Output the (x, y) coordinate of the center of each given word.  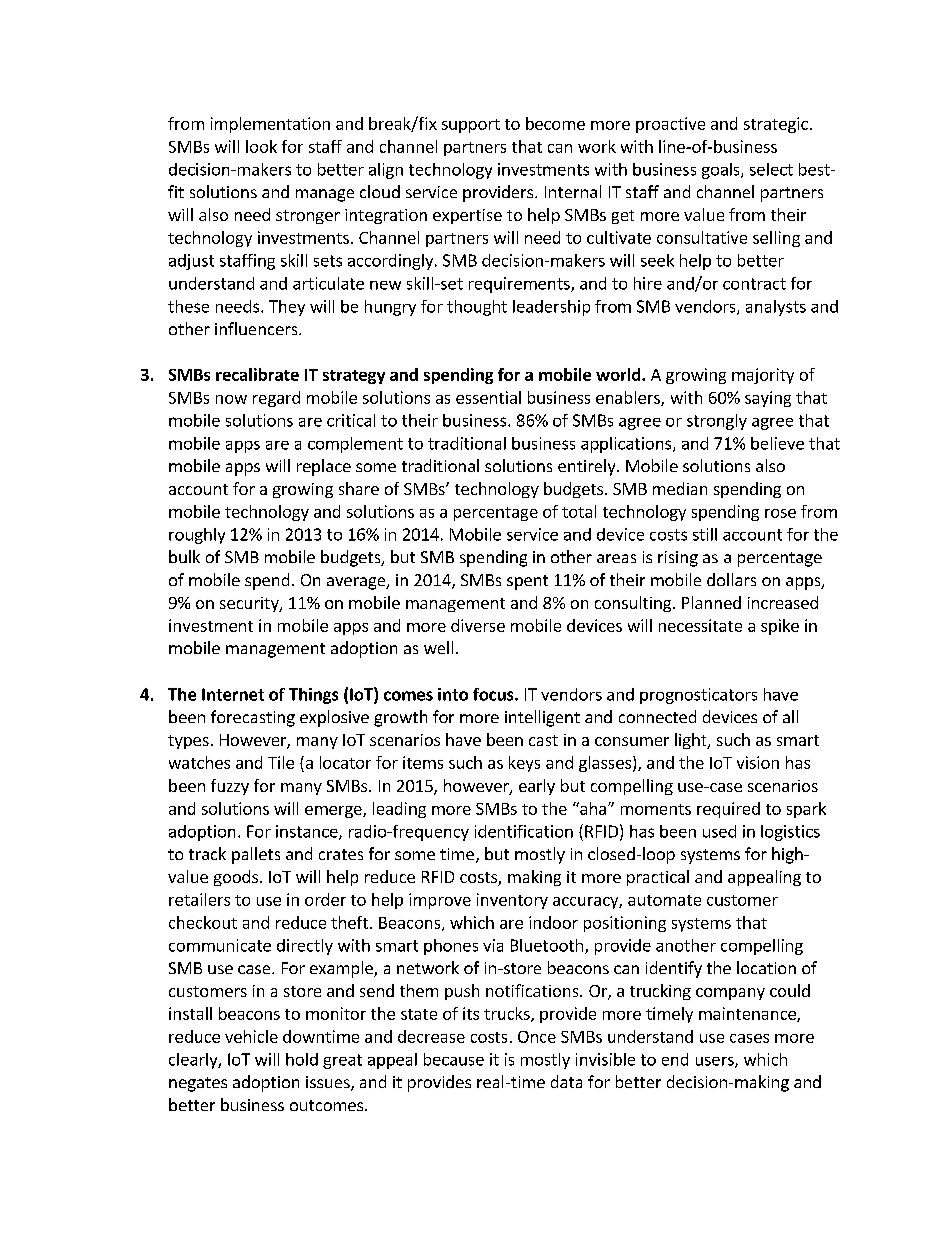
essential (488, 397)
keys (524, 764)
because (454, 1059)
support (471, 126)
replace (324, 467)
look (261, 146)
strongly (717, 422)
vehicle (251, 1036)
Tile (281, 762)
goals (722, 171)
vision (758, 762)
